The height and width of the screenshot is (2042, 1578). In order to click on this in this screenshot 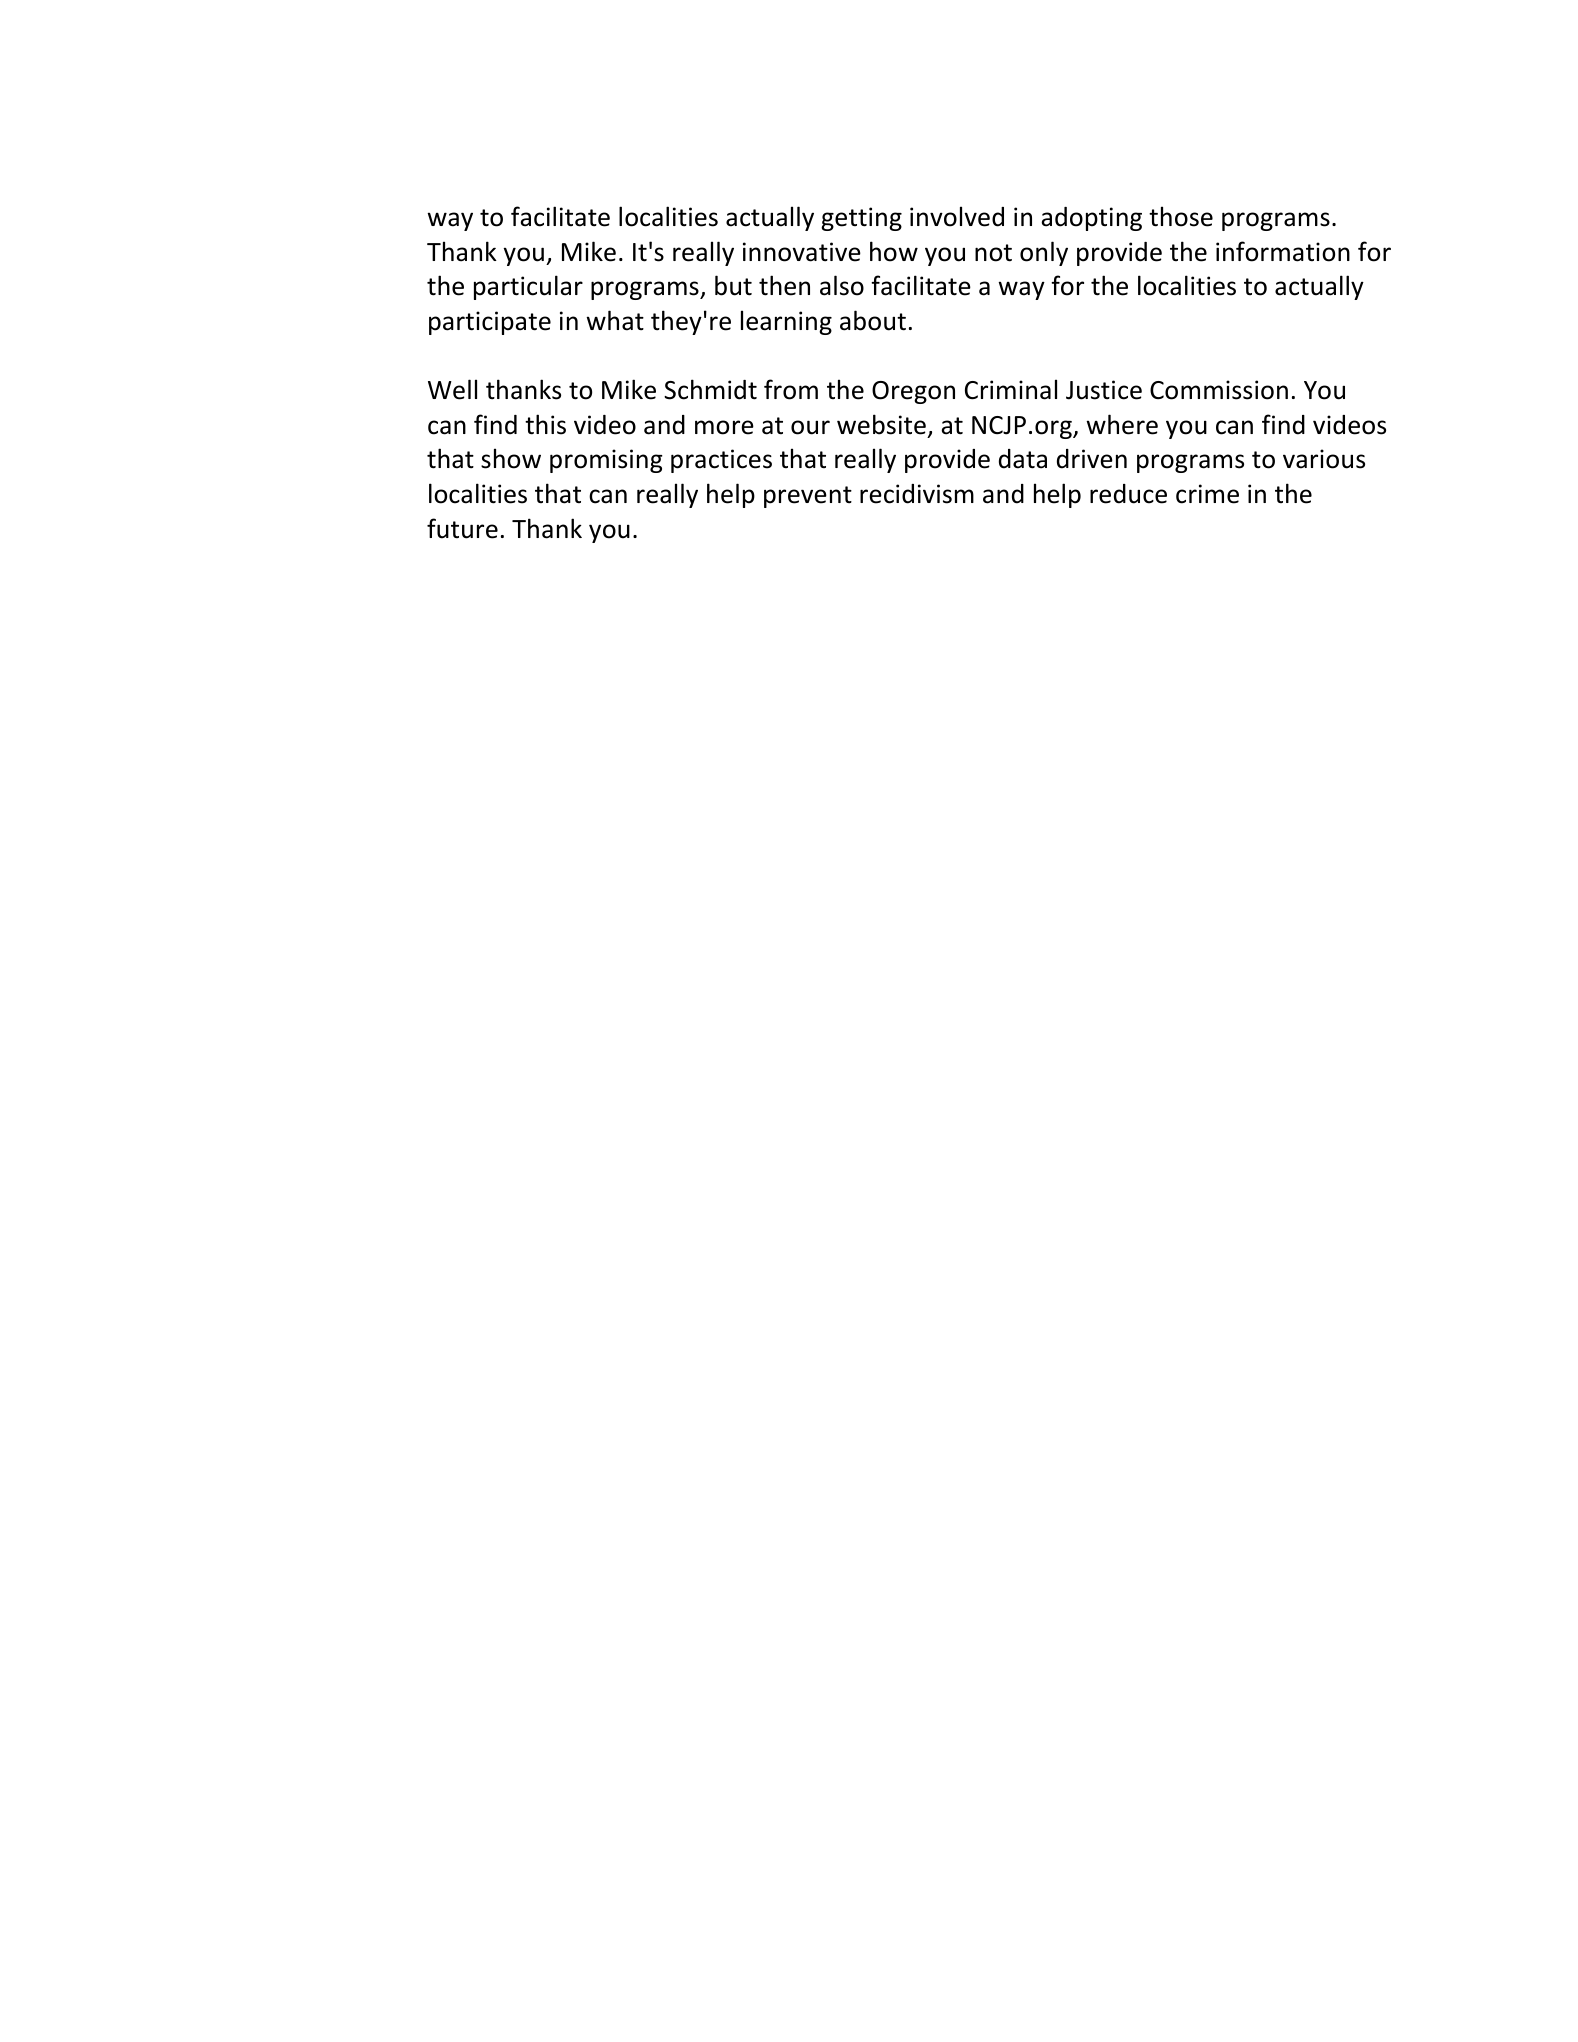, I will do `click(545, 424)`.
